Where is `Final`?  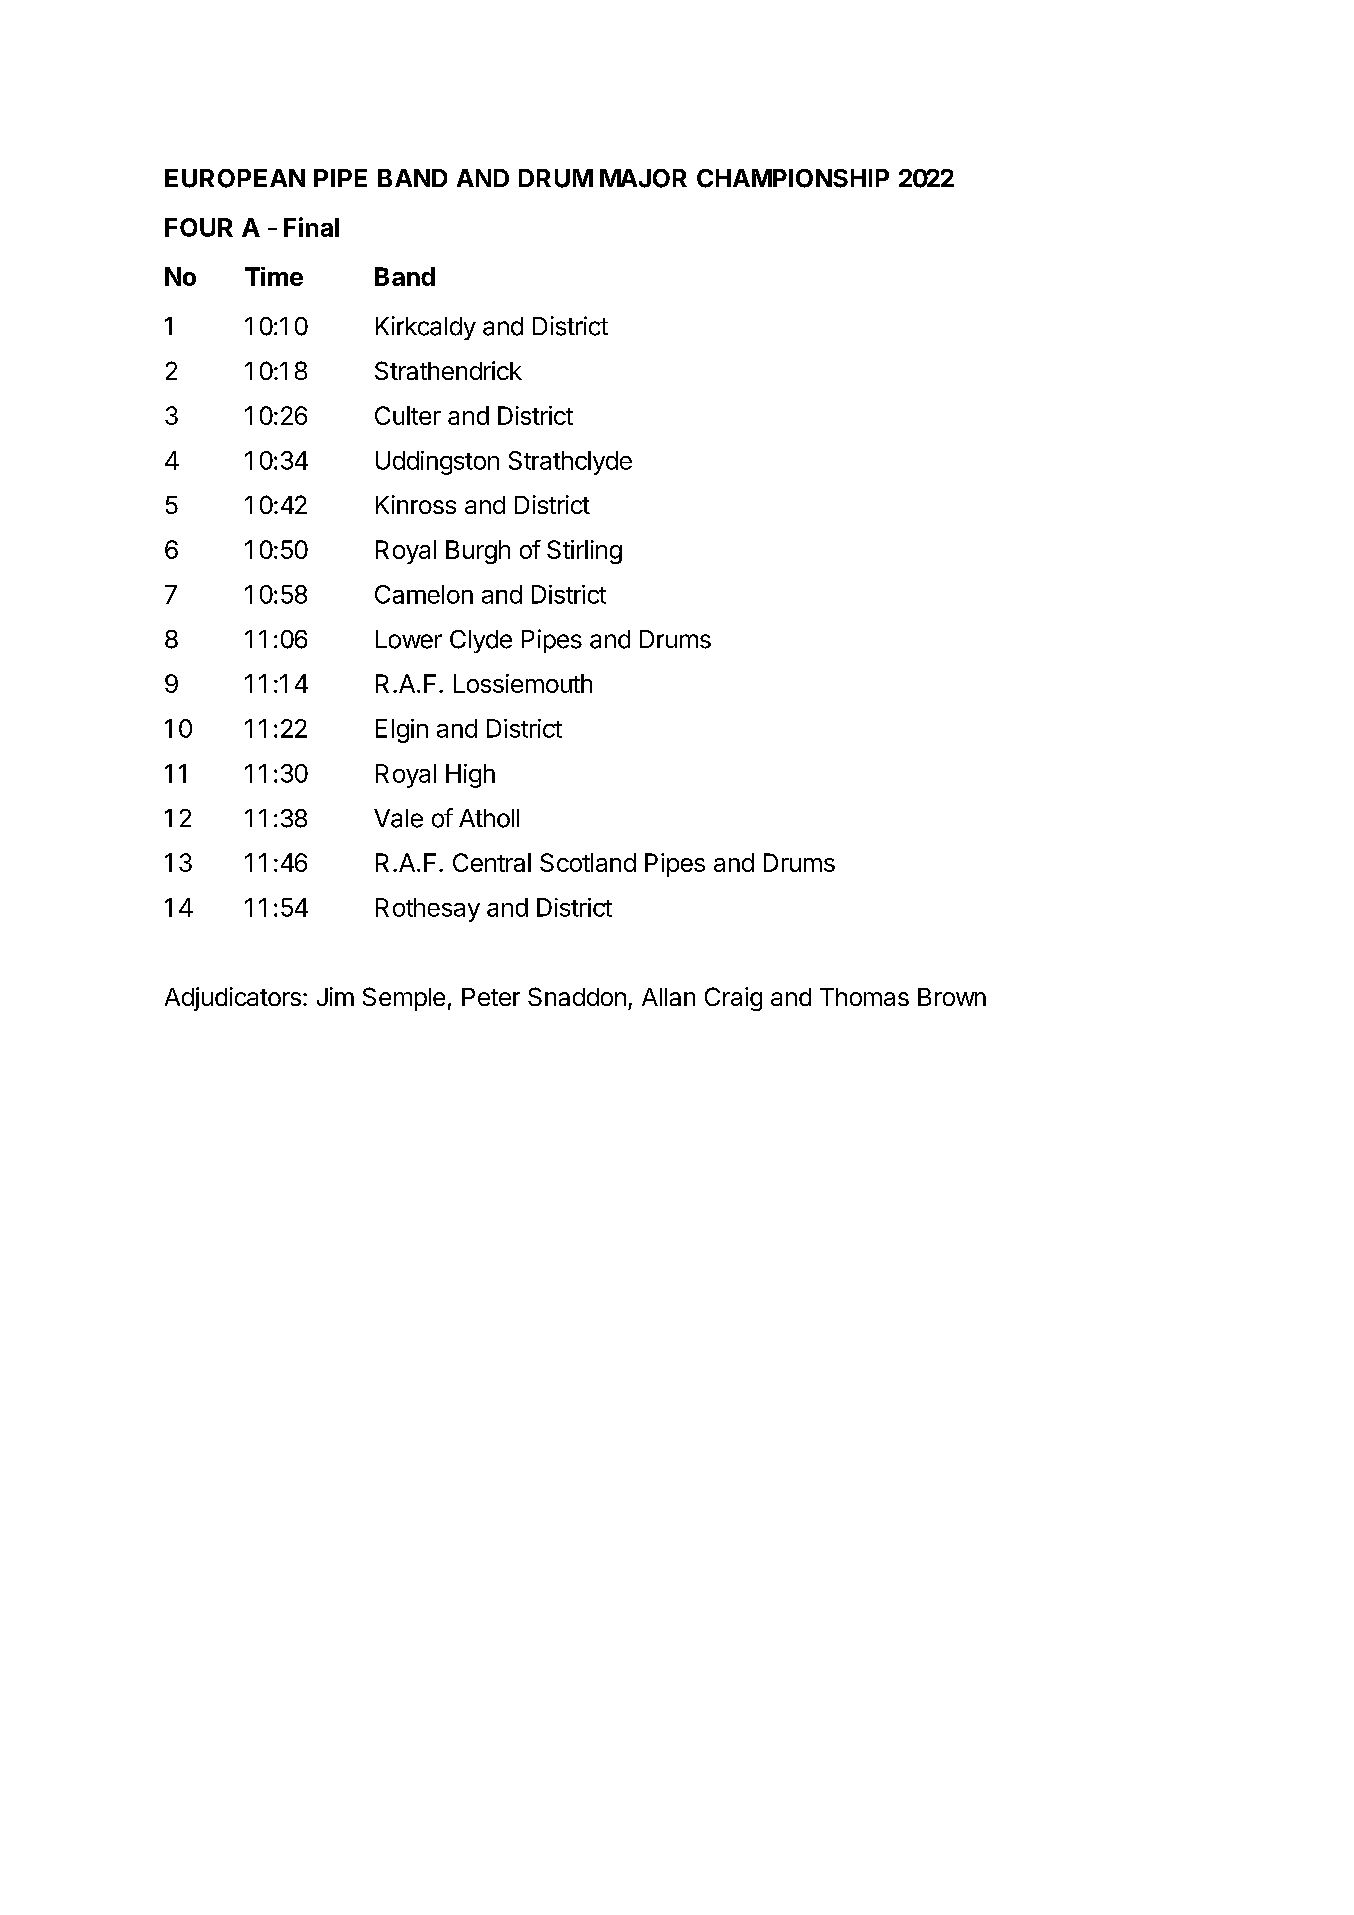 Final is located at coordinates (311, 227).
